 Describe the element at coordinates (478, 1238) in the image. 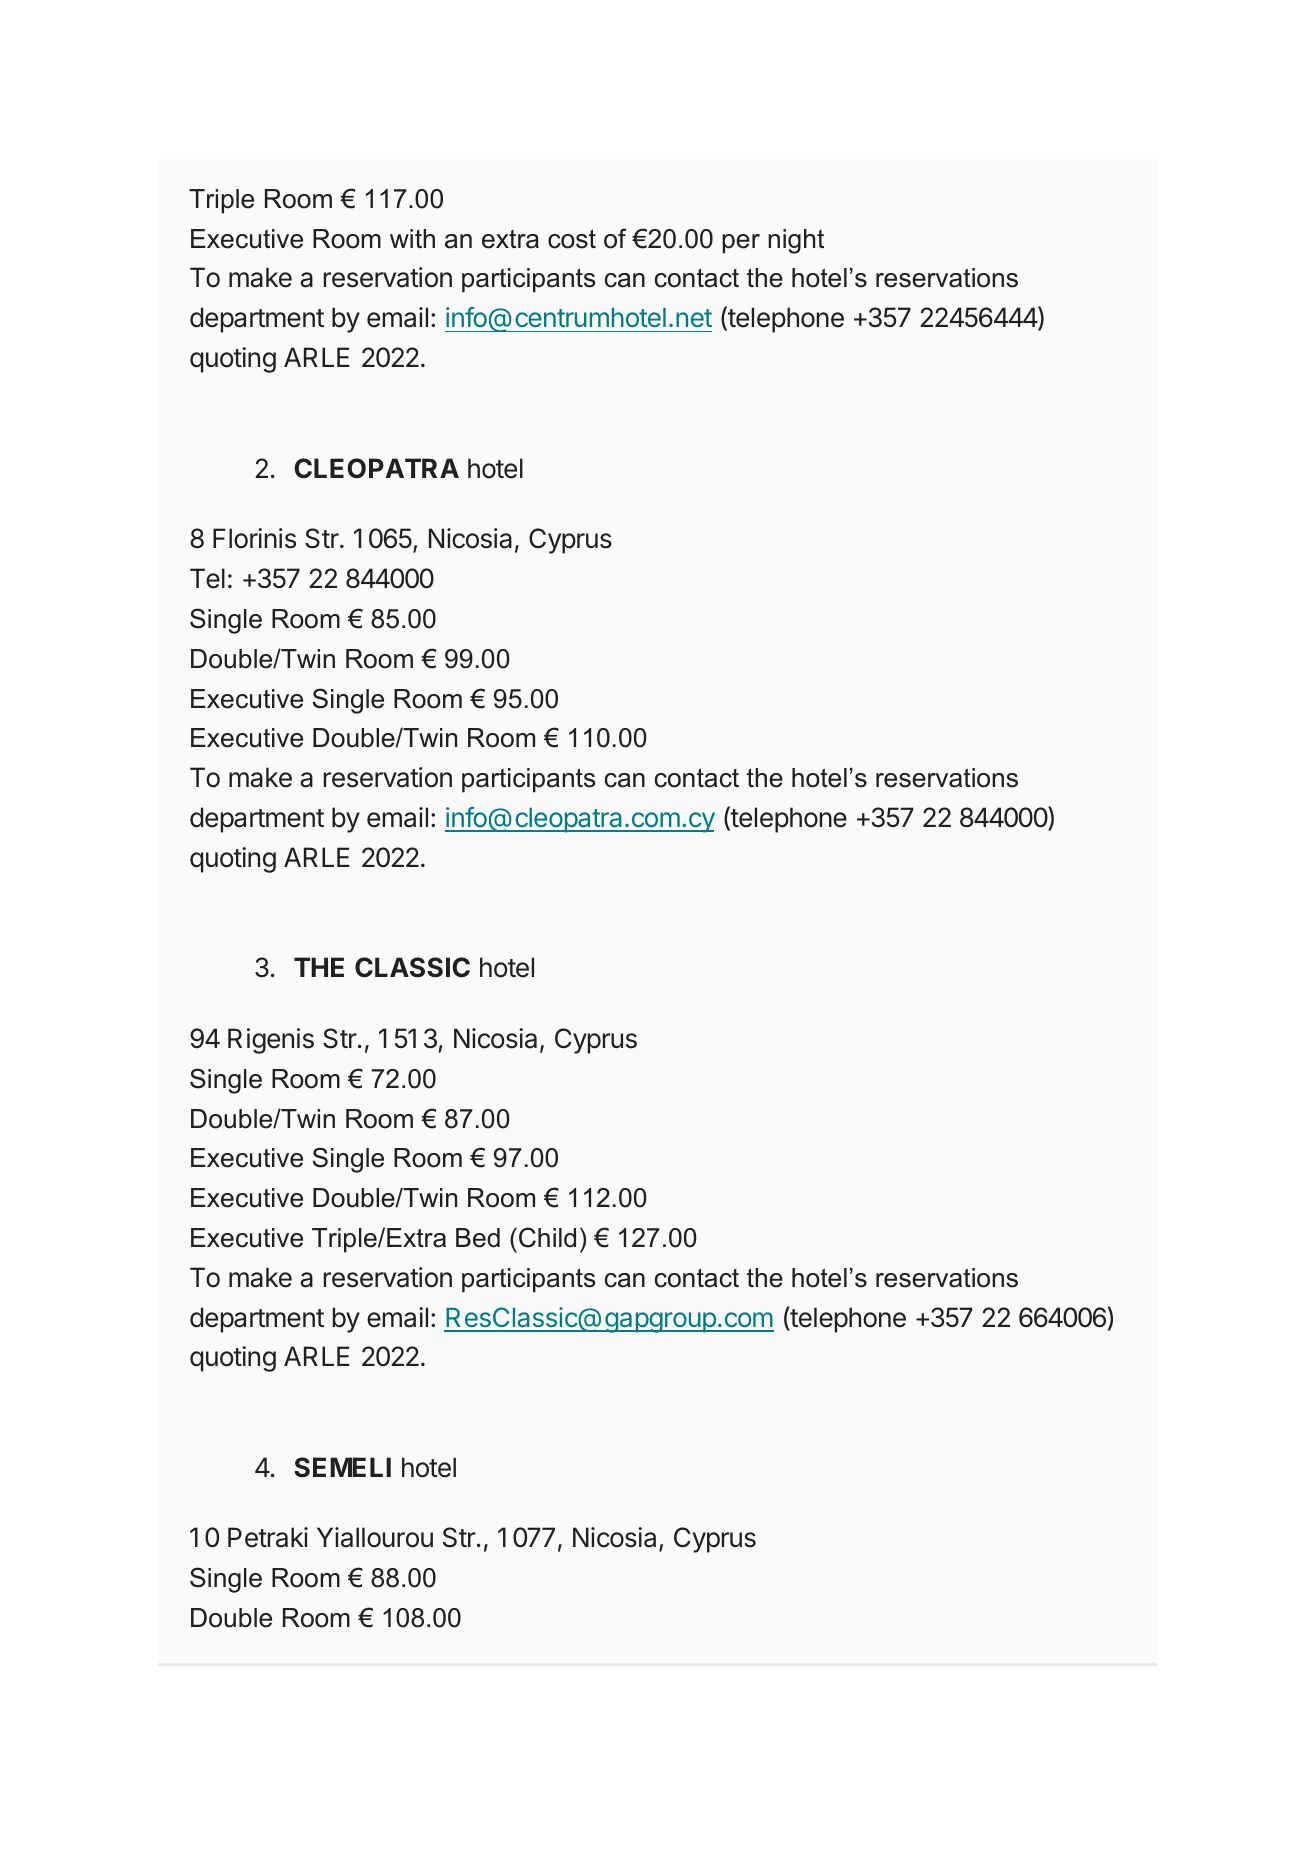

I see `Bed` at that location.
